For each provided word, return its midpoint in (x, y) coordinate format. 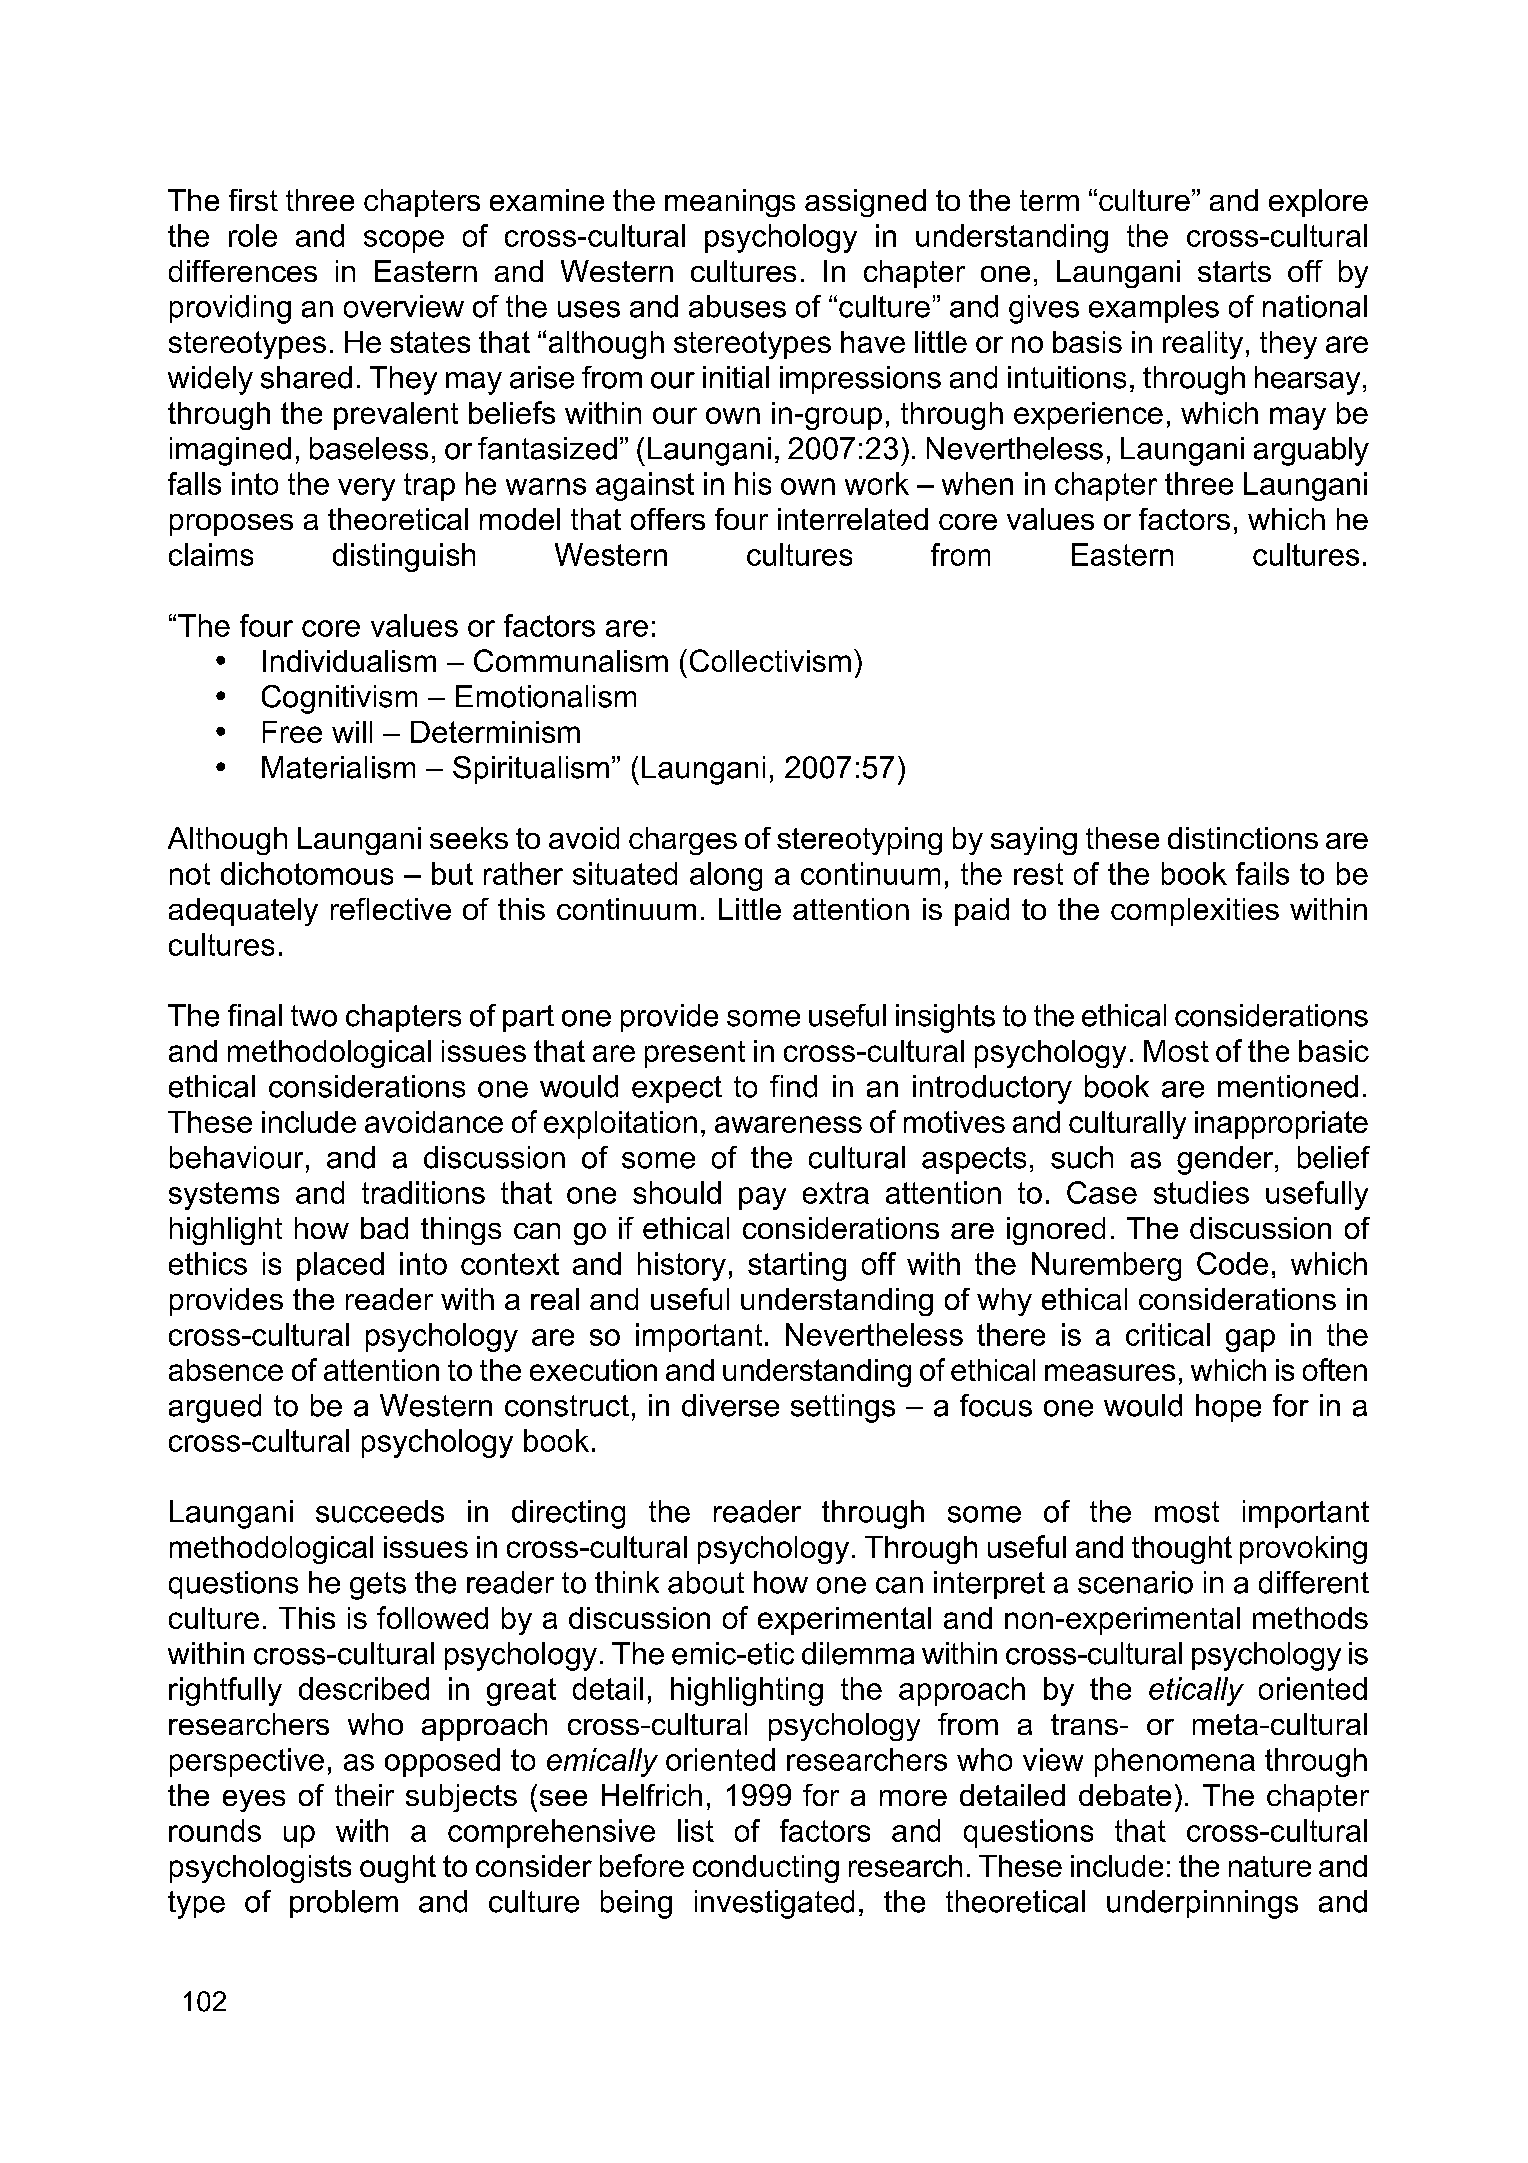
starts (1234, 271)
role (253, 235)
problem (344, 1904)
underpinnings (1202, 1904)
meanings (730, 203)
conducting (766, 1869)
